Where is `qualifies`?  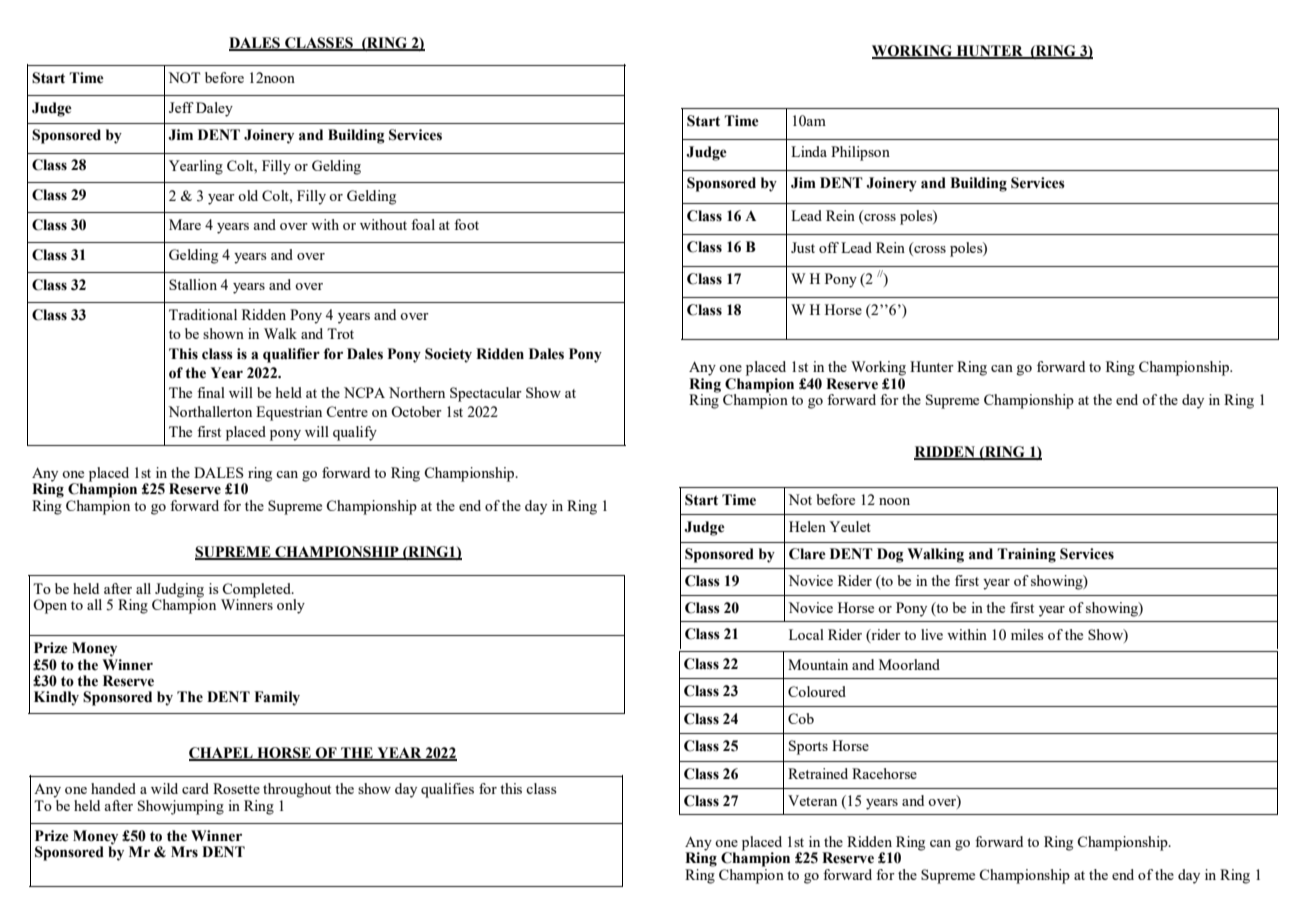 qualifies is located at coordinates (447, 790).
